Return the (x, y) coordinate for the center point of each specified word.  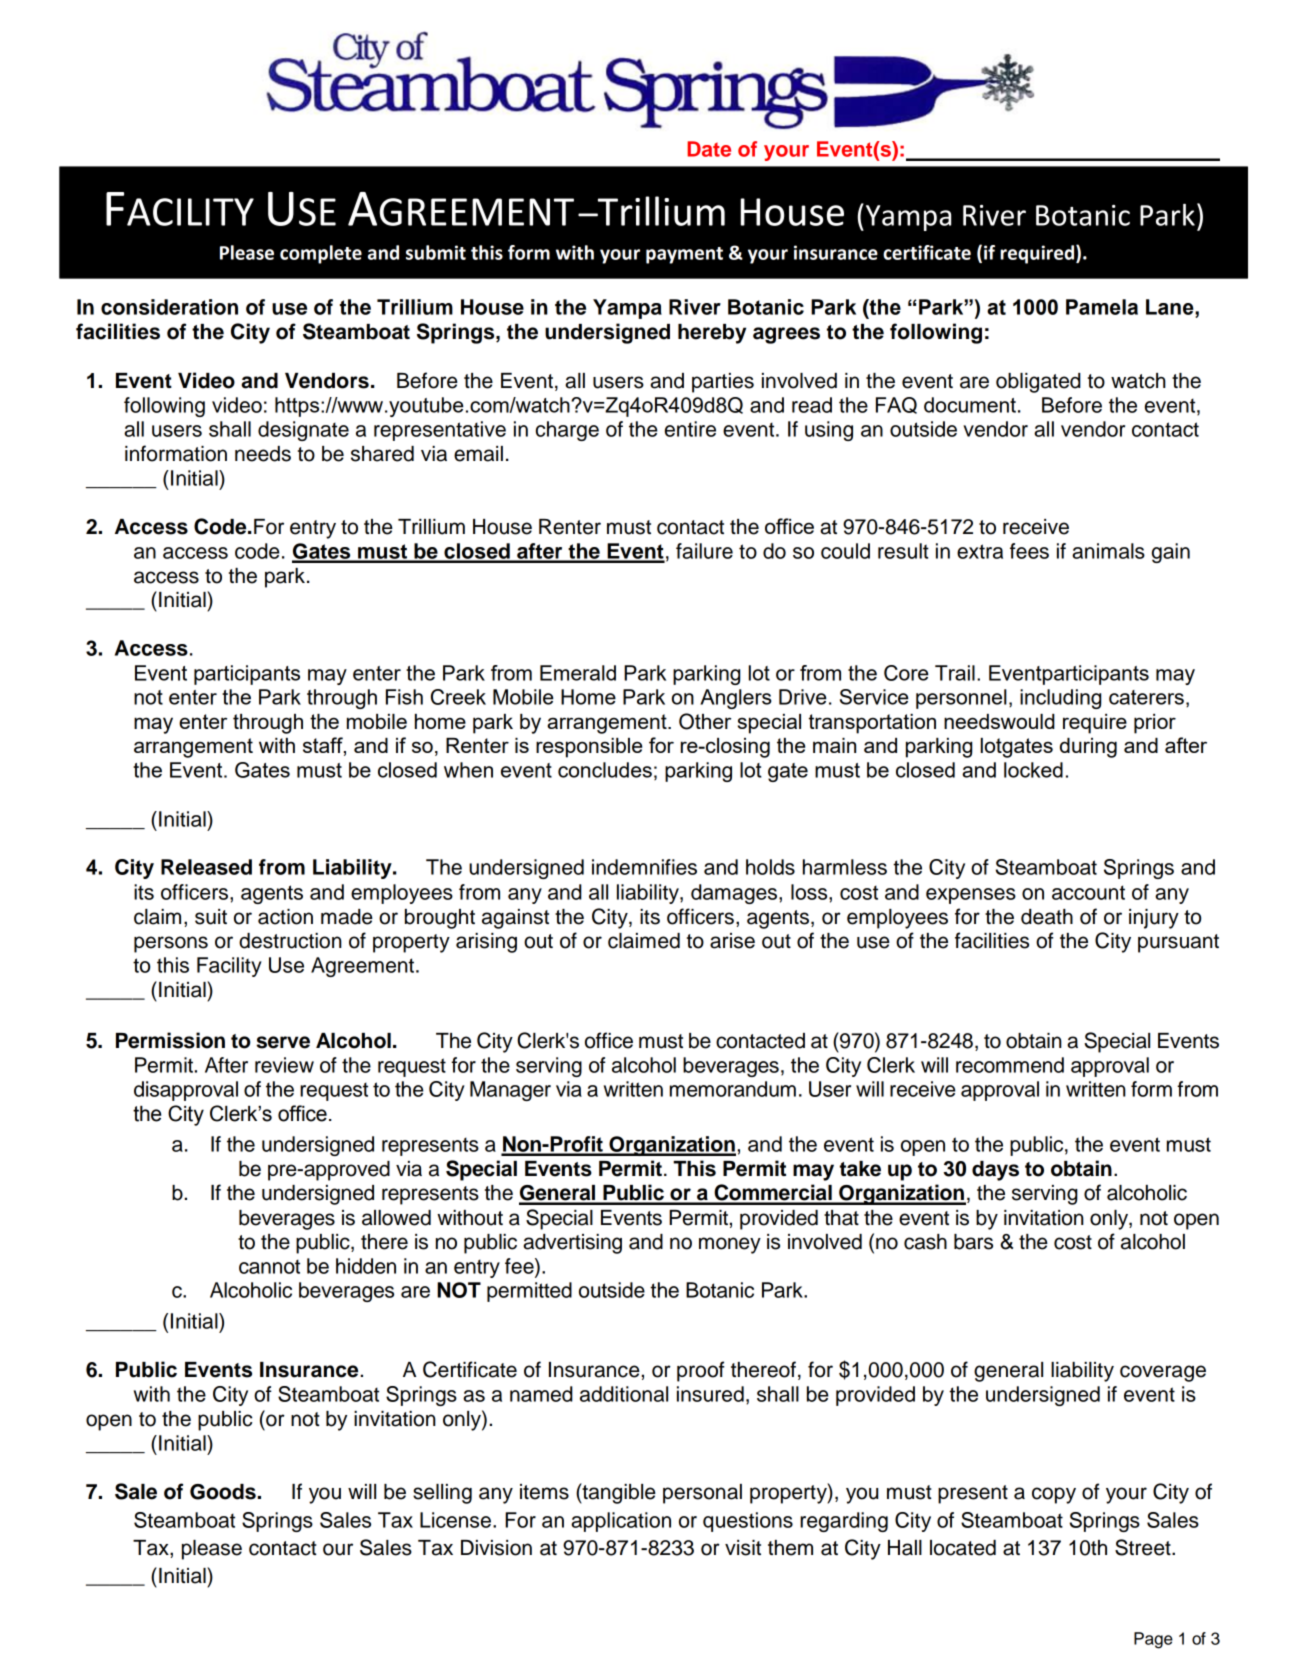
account (1088, 892)
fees (1029, 551)
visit (743, 1548)
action (285, 917)
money (730, 1245)
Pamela (1102, 307)
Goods (223, 1492)
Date (709, 149)
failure (704, 551)
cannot (269, 1266)
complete (321, 254)
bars (973, 1242)
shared (382, 454)
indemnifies (644, 867)
